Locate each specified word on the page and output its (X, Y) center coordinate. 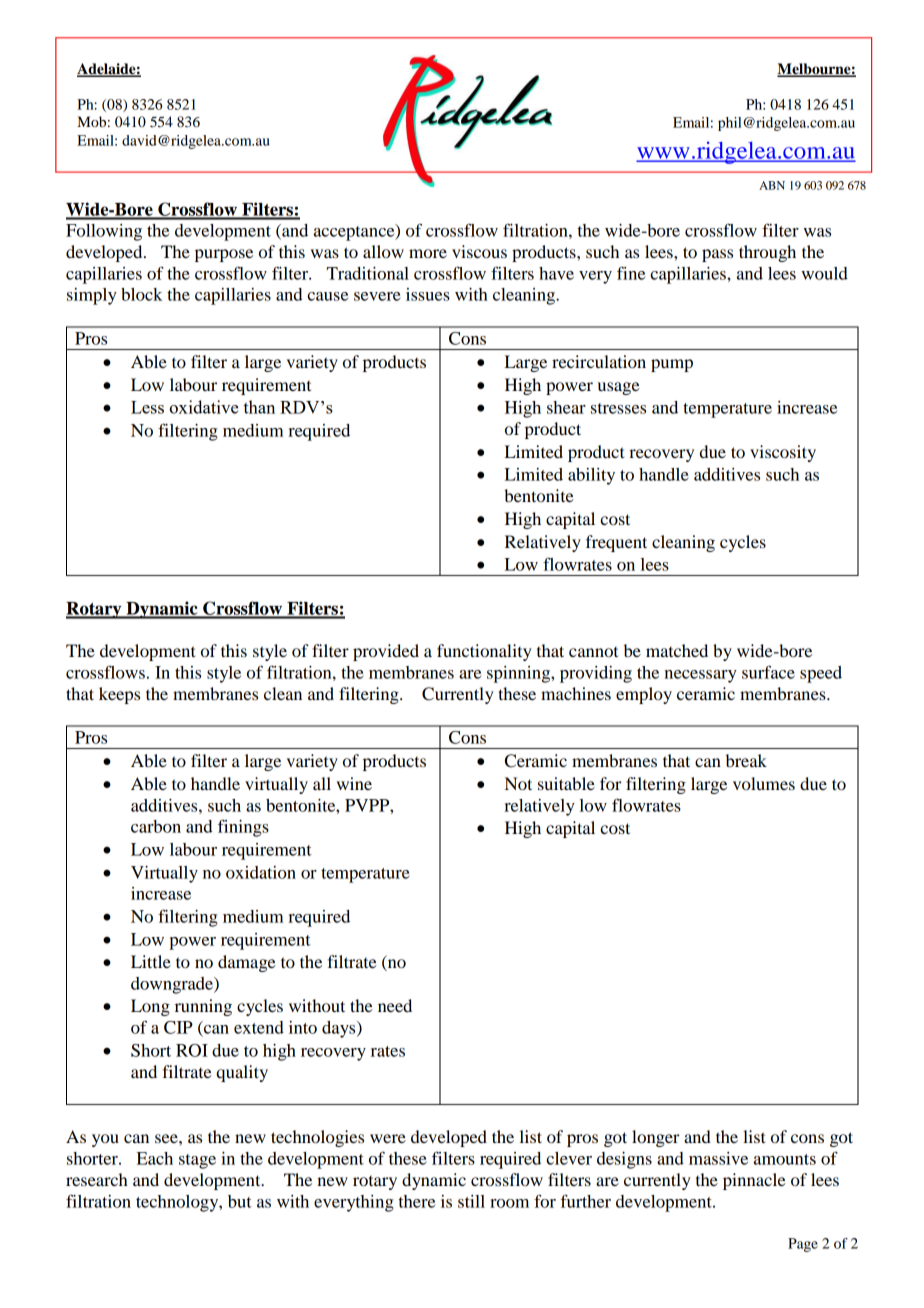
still (471, 1201)
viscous (479, 251)
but (240, 1201)
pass (717, 255)
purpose (224, 255)
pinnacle (754, 1181)
